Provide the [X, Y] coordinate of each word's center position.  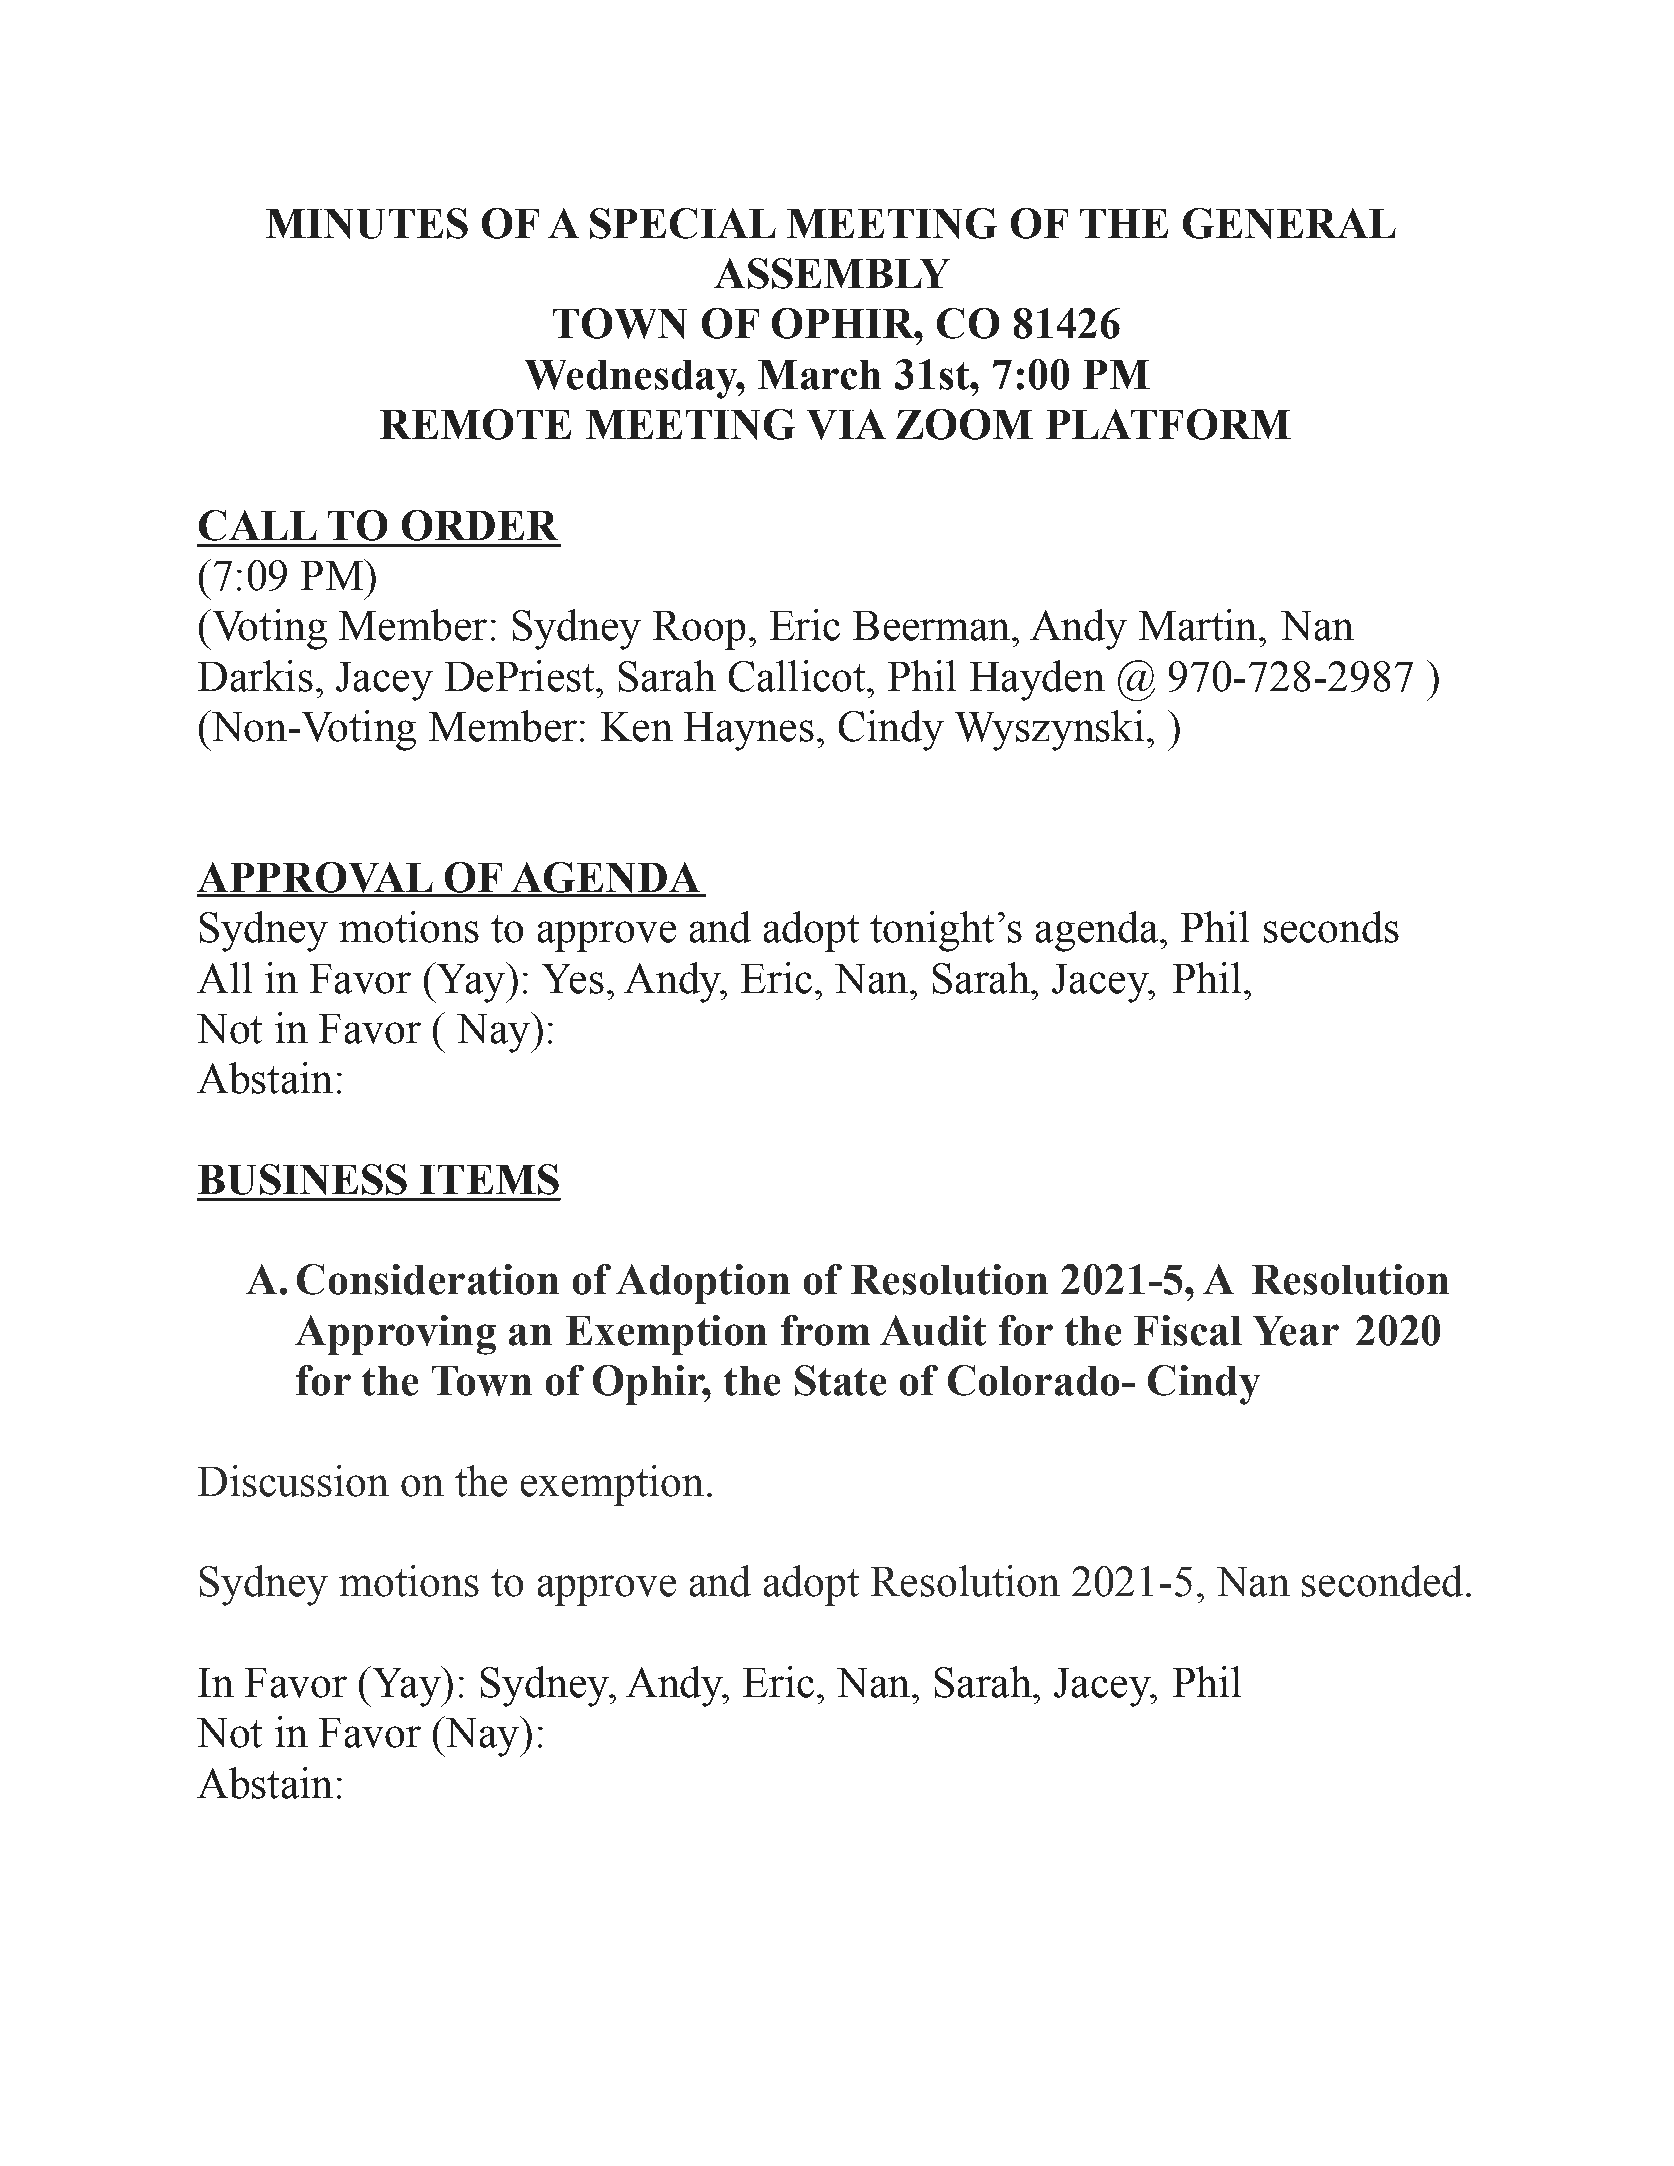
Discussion [293, 1481]
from [825, 1330]
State [840, 1380]
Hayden [1037, 680]
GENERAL [1289, 223]
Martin [1198, 625]
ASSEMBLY [832, 273]
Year [1296, 1331]
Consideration [428, 1279]
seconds [1331, 927]
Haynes [749, 731]
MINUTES [367, 223]
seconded [1382, 1581]
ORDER [480, 525]
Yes [573, 979]
